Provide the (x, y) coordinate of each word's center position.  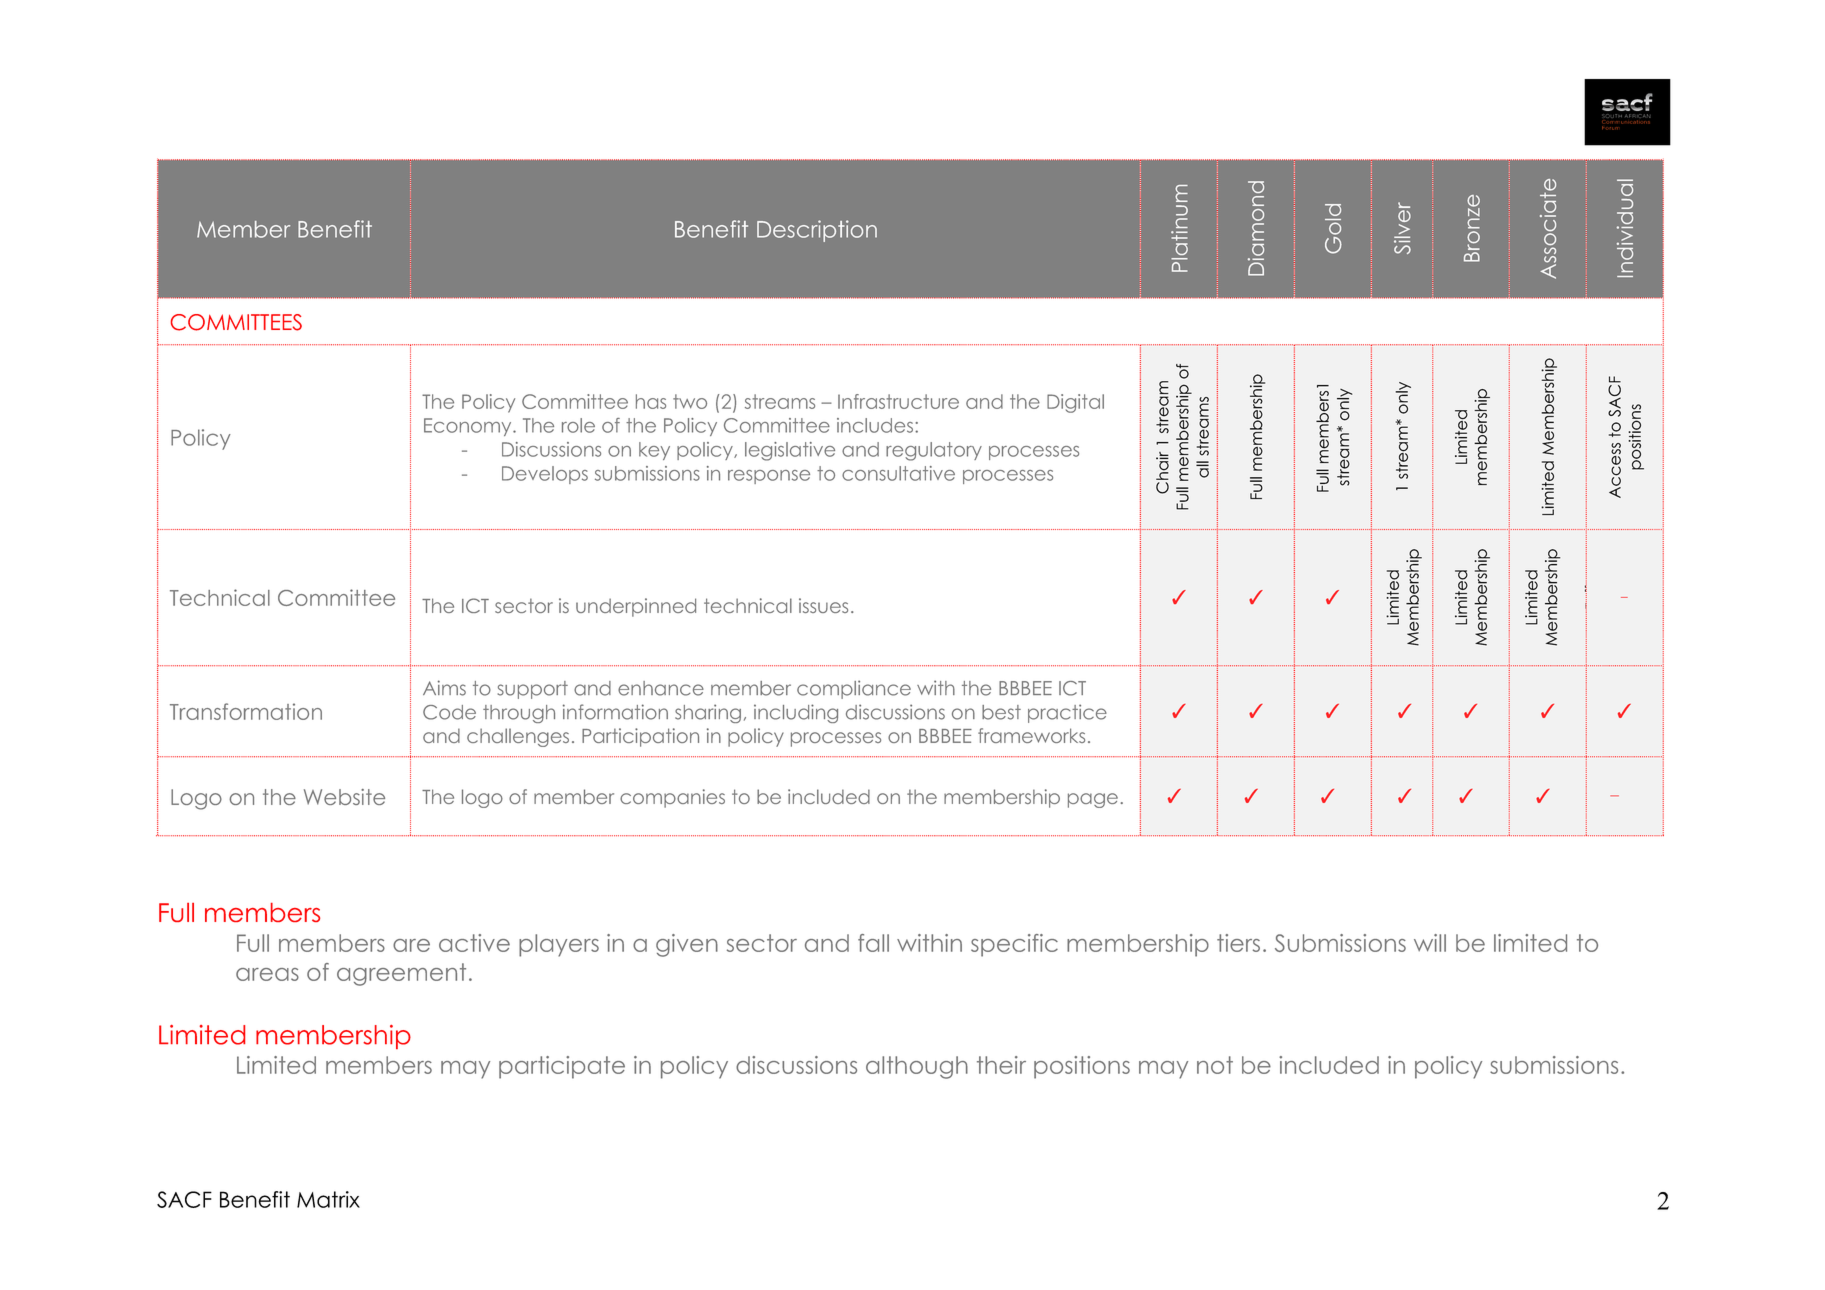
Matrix (328, 1199)
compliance (854, 689)
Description (817, 231)
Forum (1610, 128)
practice (1067, 713)
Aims (444, 688)
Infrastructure (898, 401)
